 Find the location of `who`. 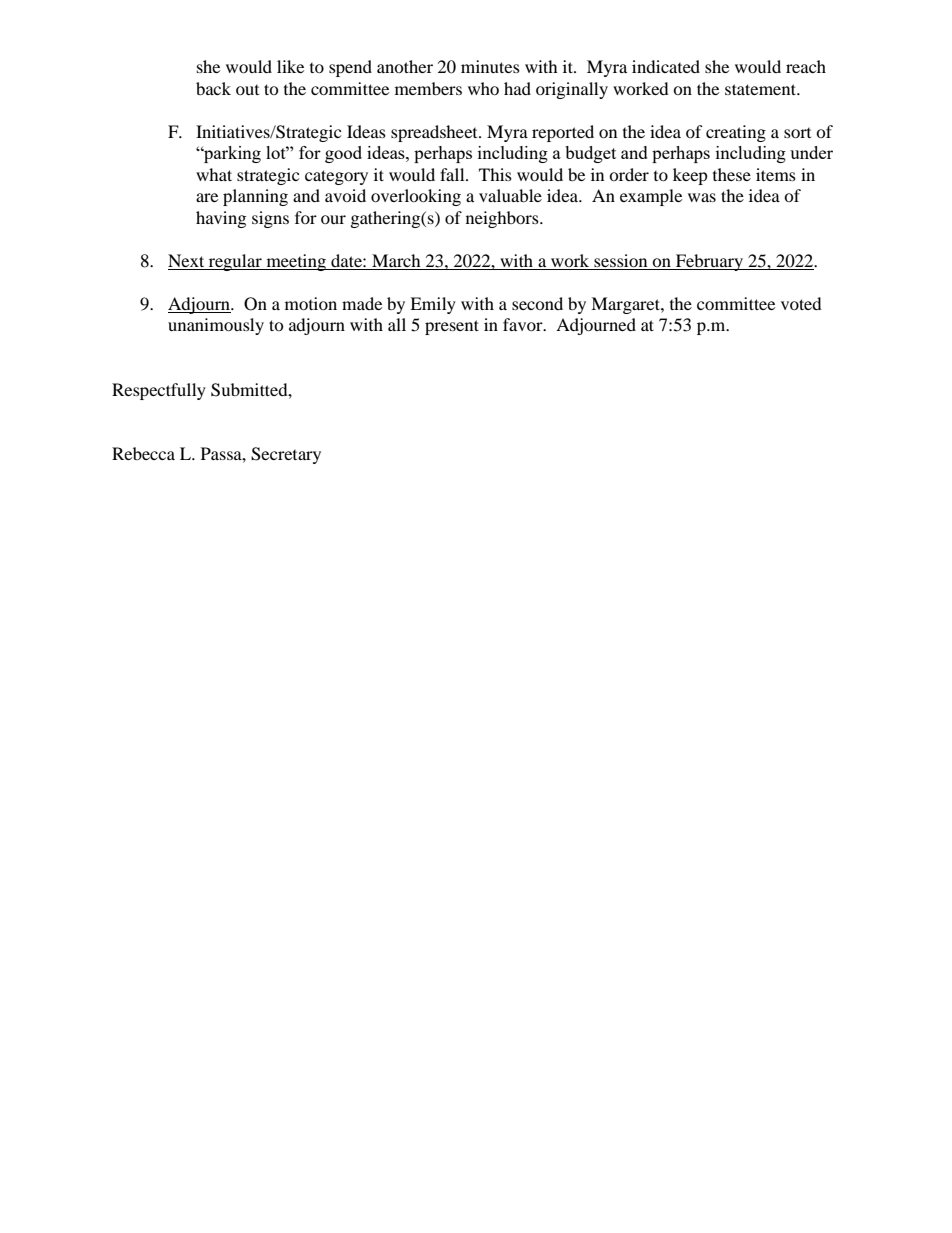

who is located at coordinates (483, 88).
